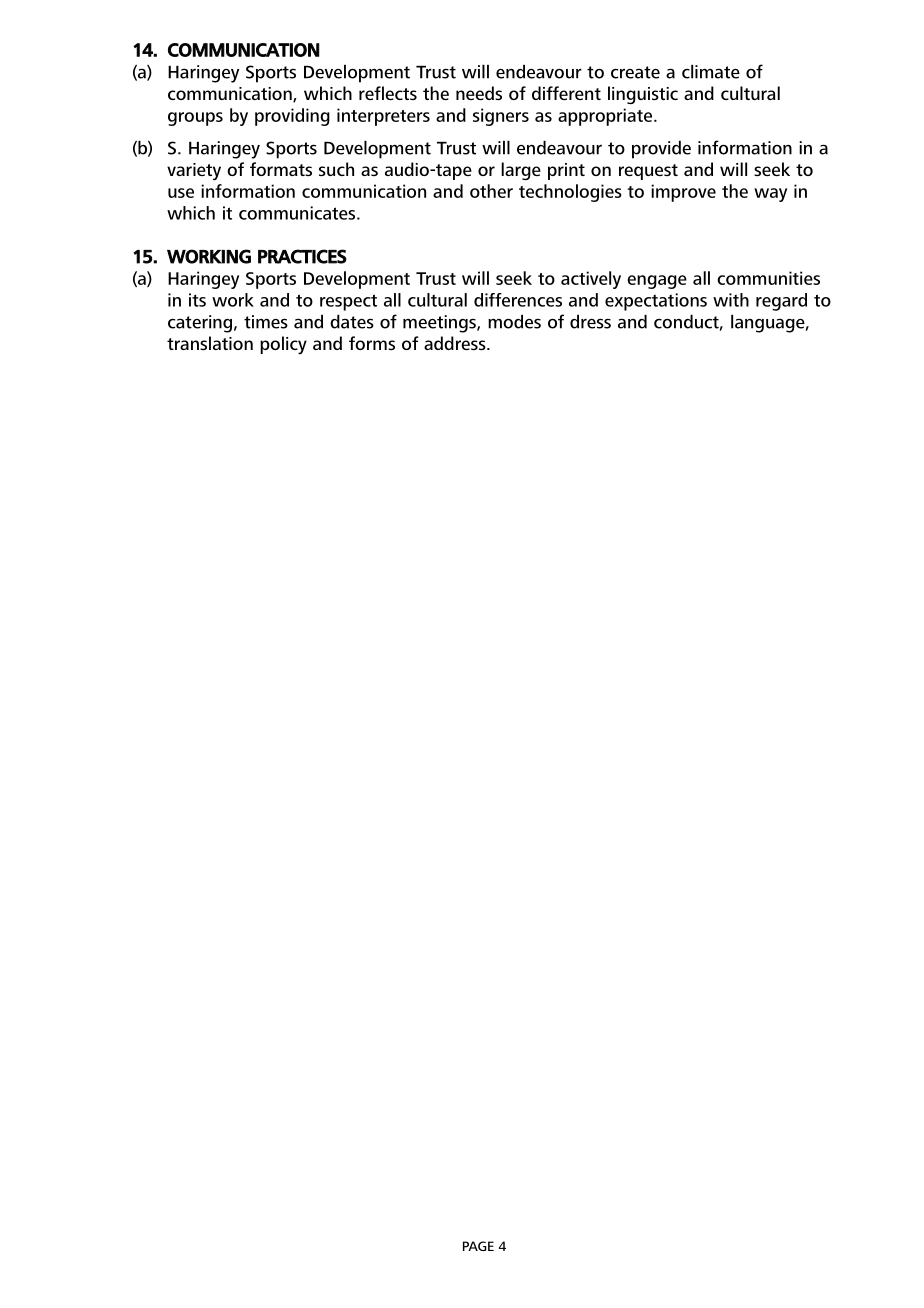 The image size is (924, 1308). I want to click on PAGE, so click(478, 1246).
